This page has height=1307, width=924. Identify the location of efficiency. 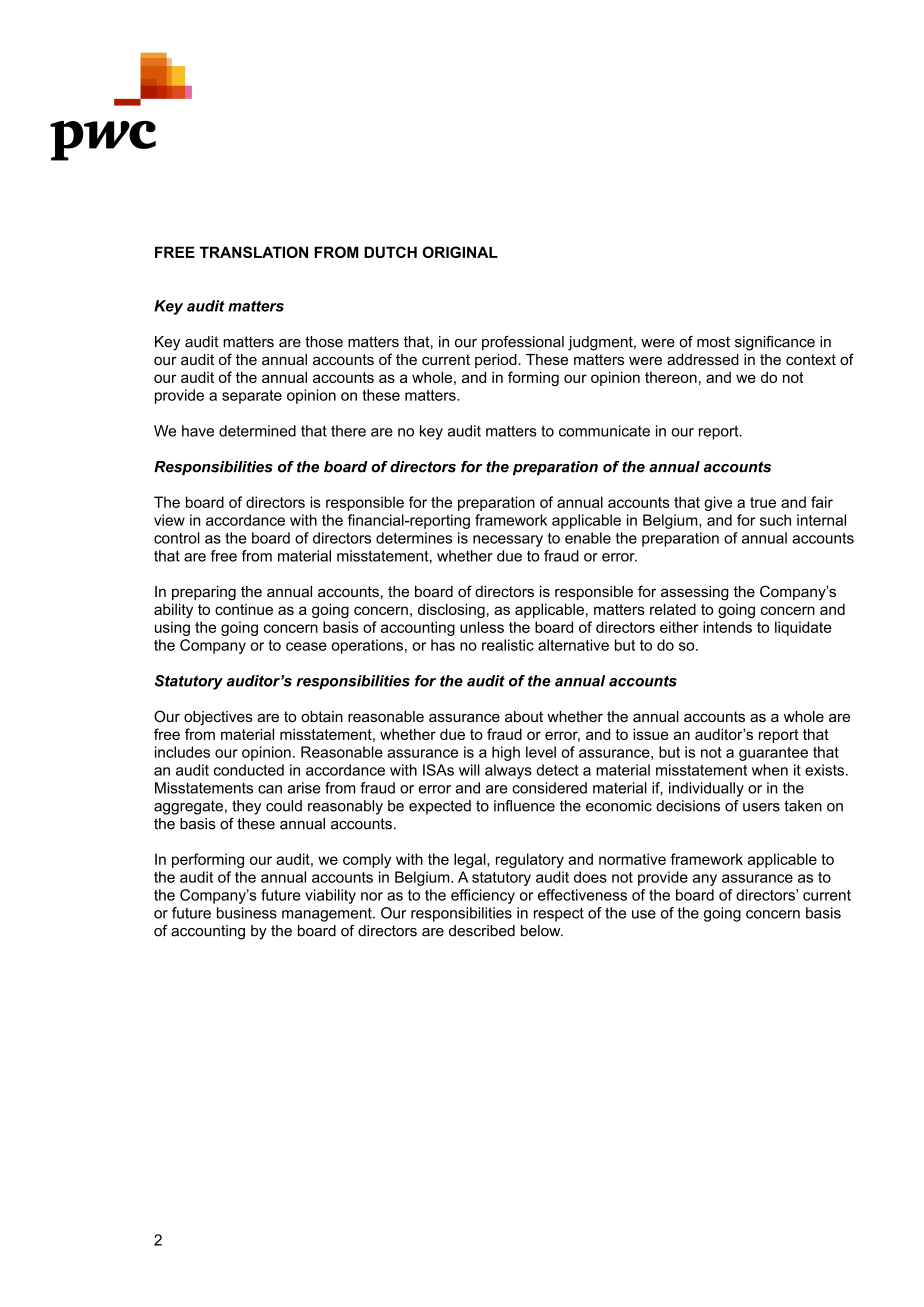
(483, 896).
